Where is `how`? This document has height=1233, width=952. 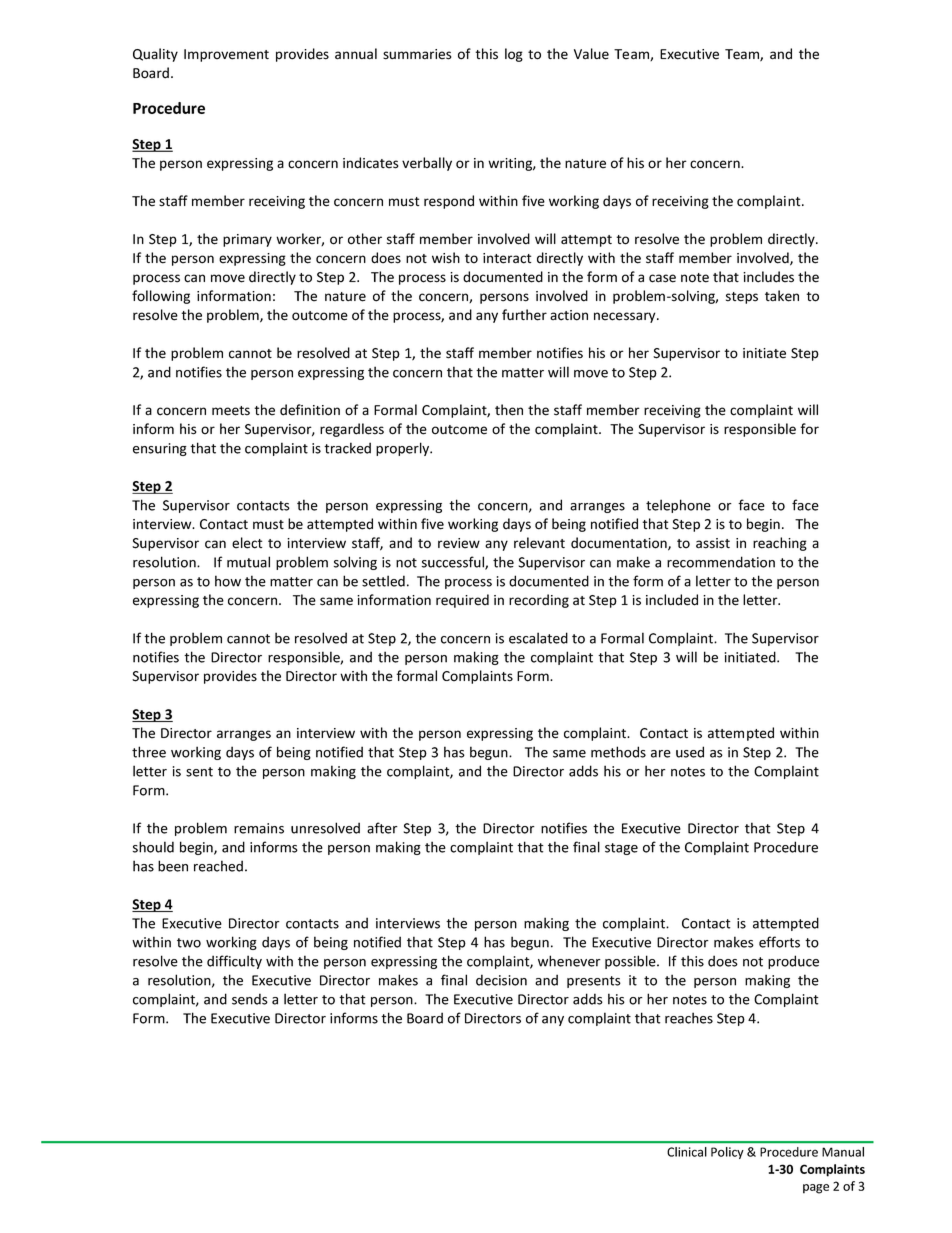 how is located at coordinates (228, 581).
